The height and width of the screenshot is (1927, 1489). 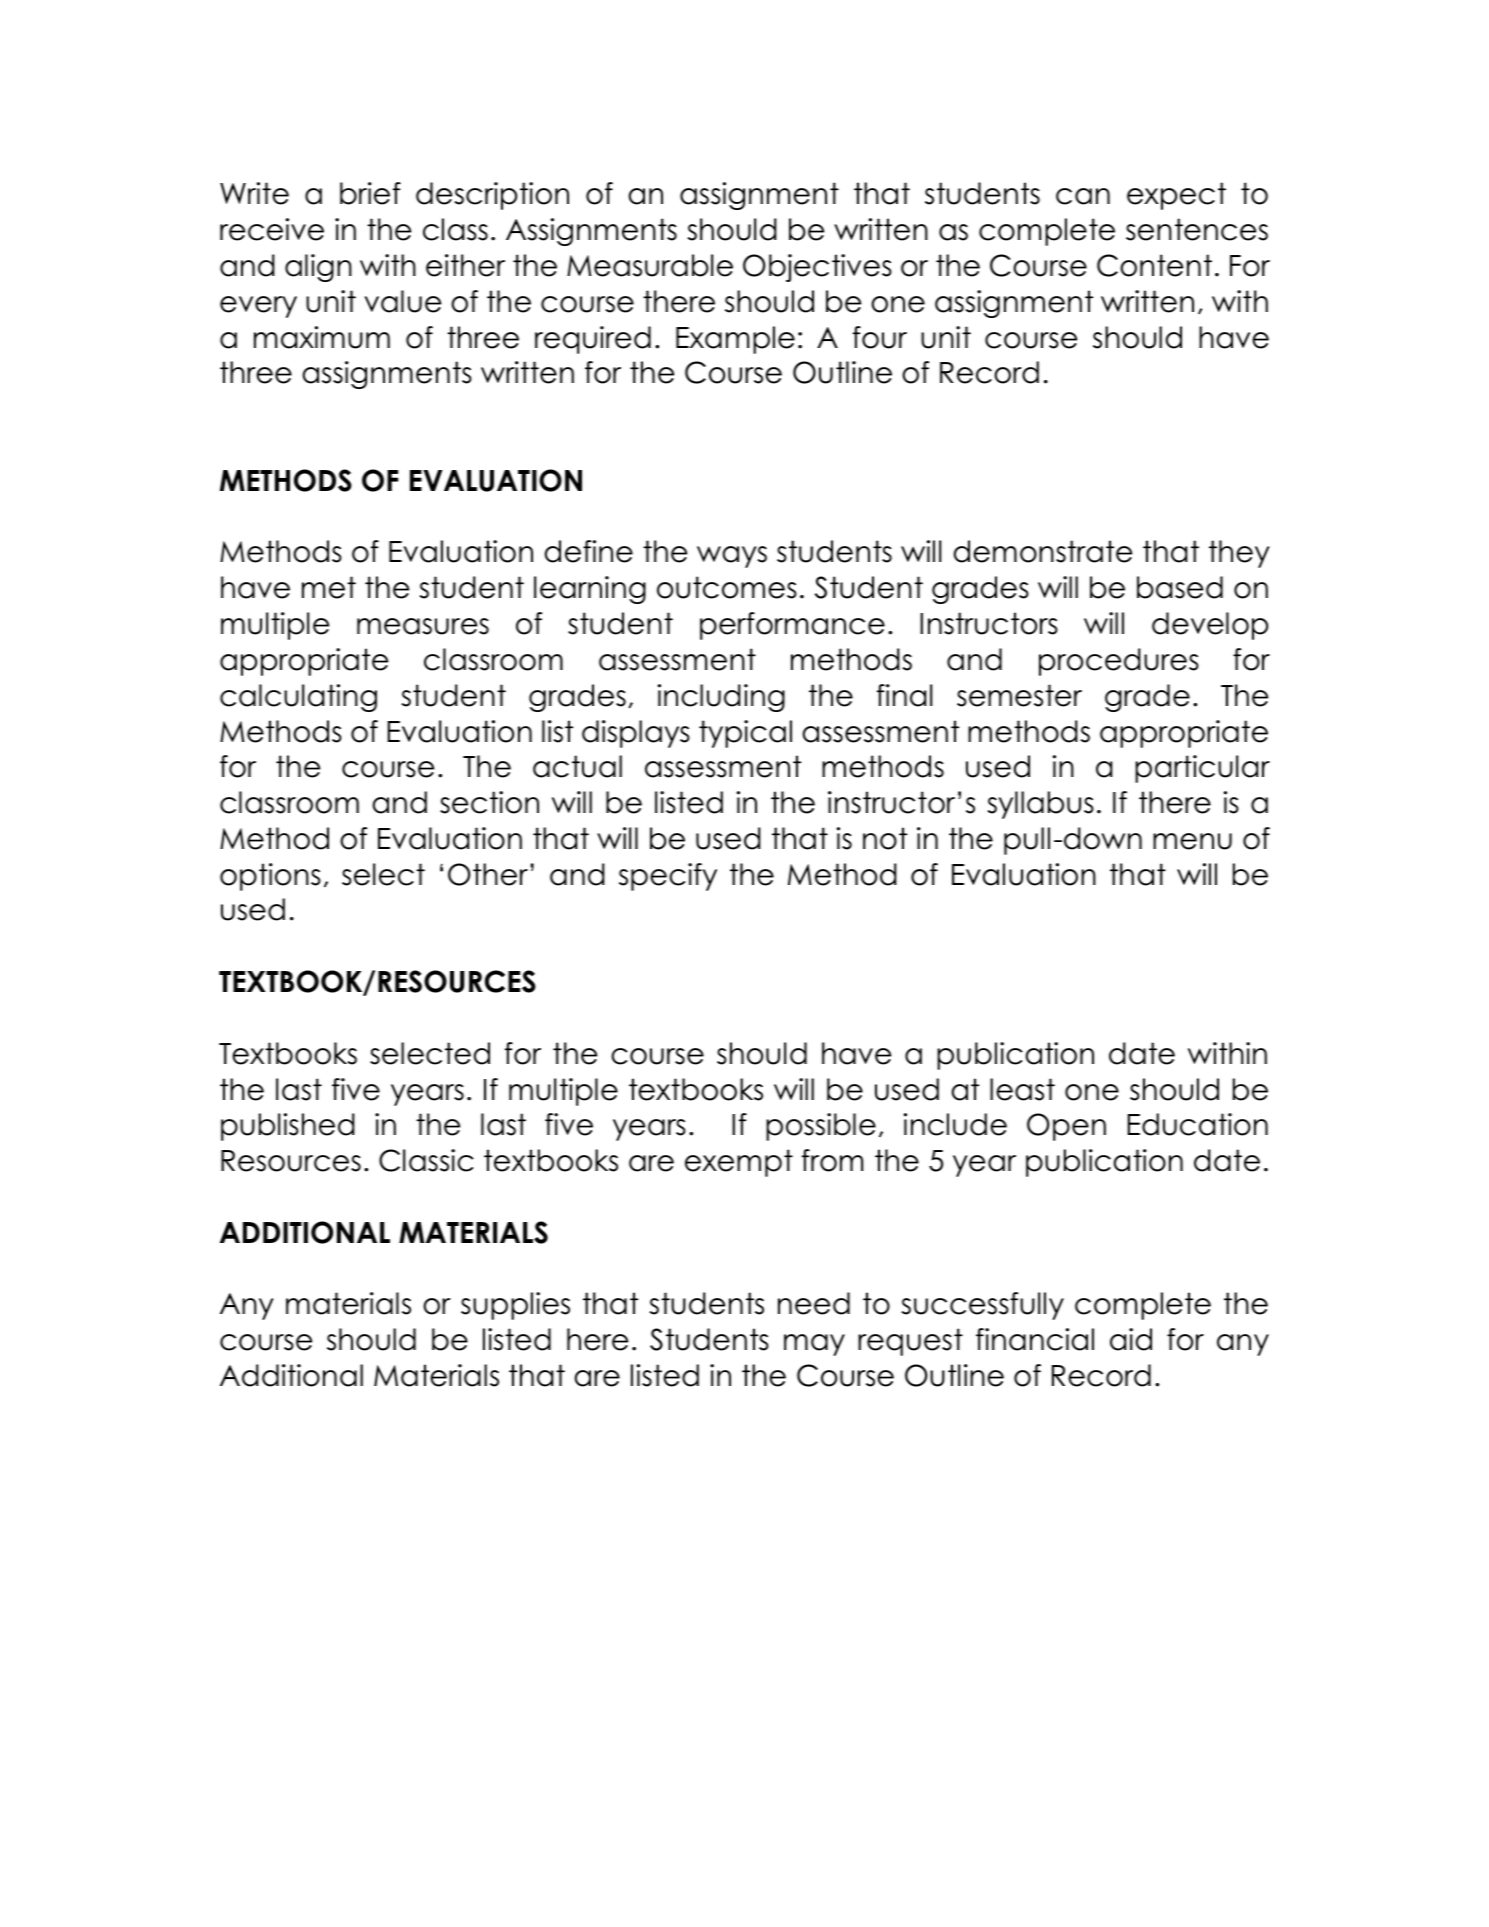 What do you see at coordinates (515, 1306) in the screenshot?
I see `supplies` at bounding box center [515, 1306].
